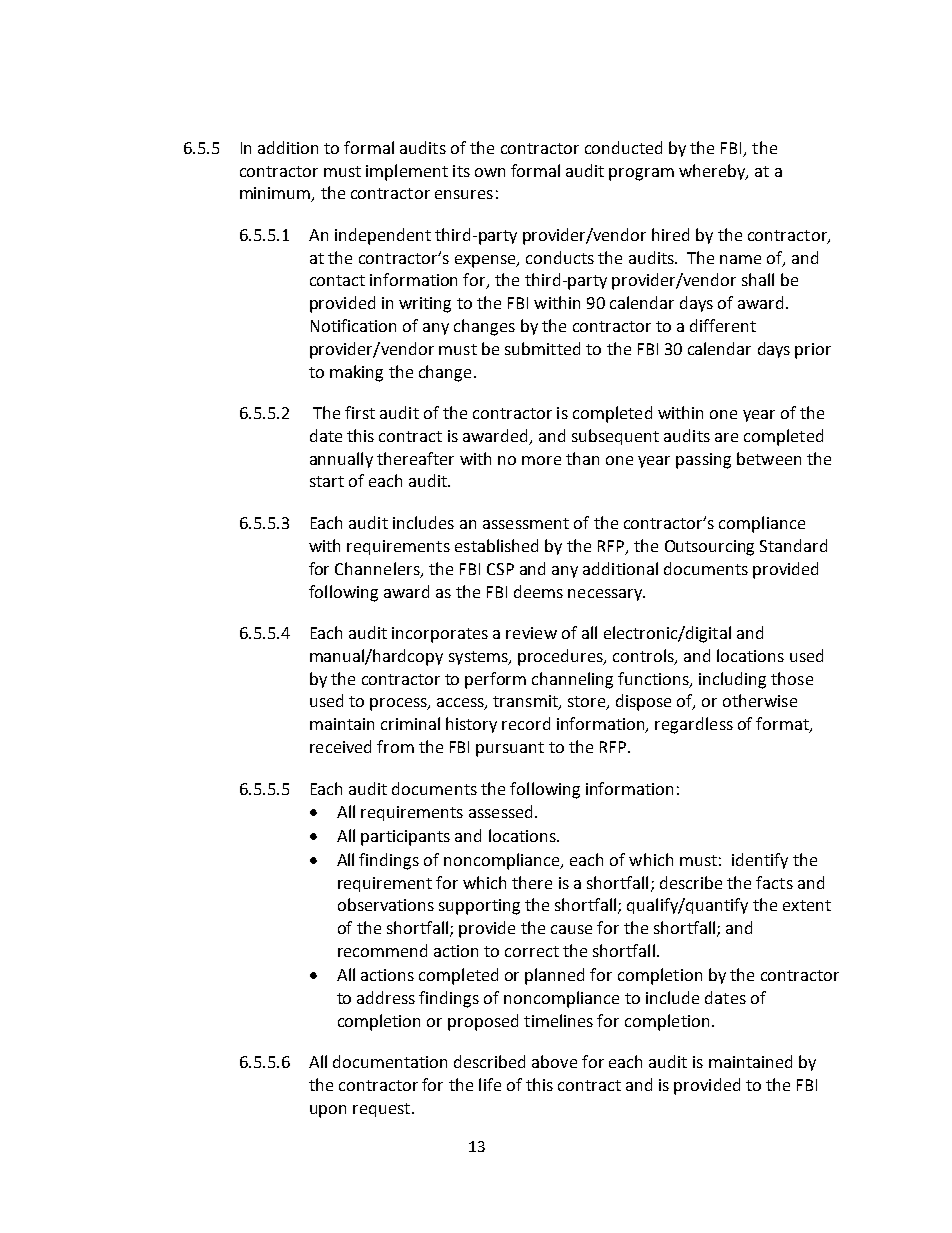  I want to click on more, so click(541, 460).
